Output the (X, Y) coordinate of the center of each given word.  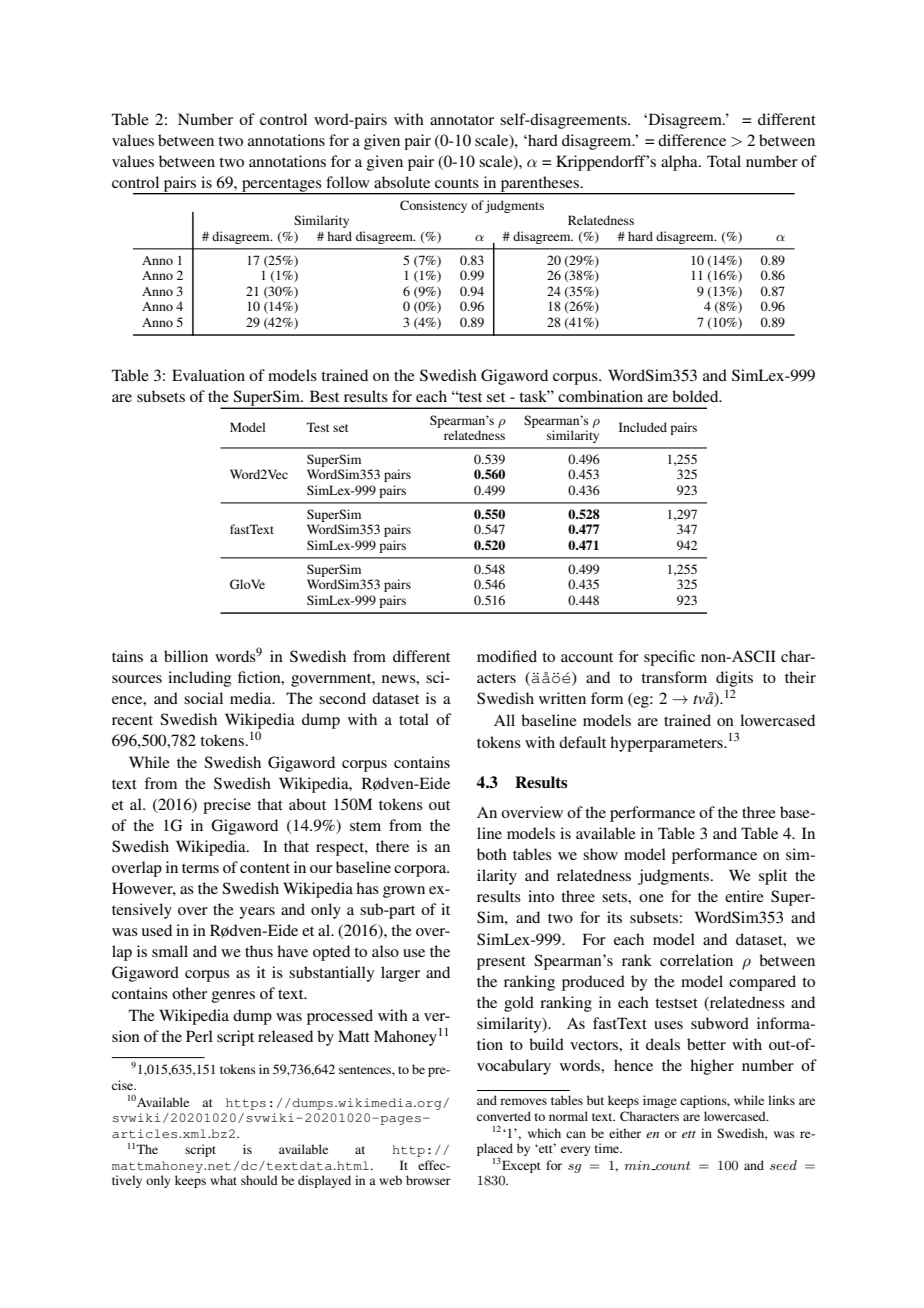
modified (507, 656)
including (200, 679)
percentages (282, 186)
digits (734, 679)
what (223, 1180)
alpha (680, 163)
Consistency (433, 206)
